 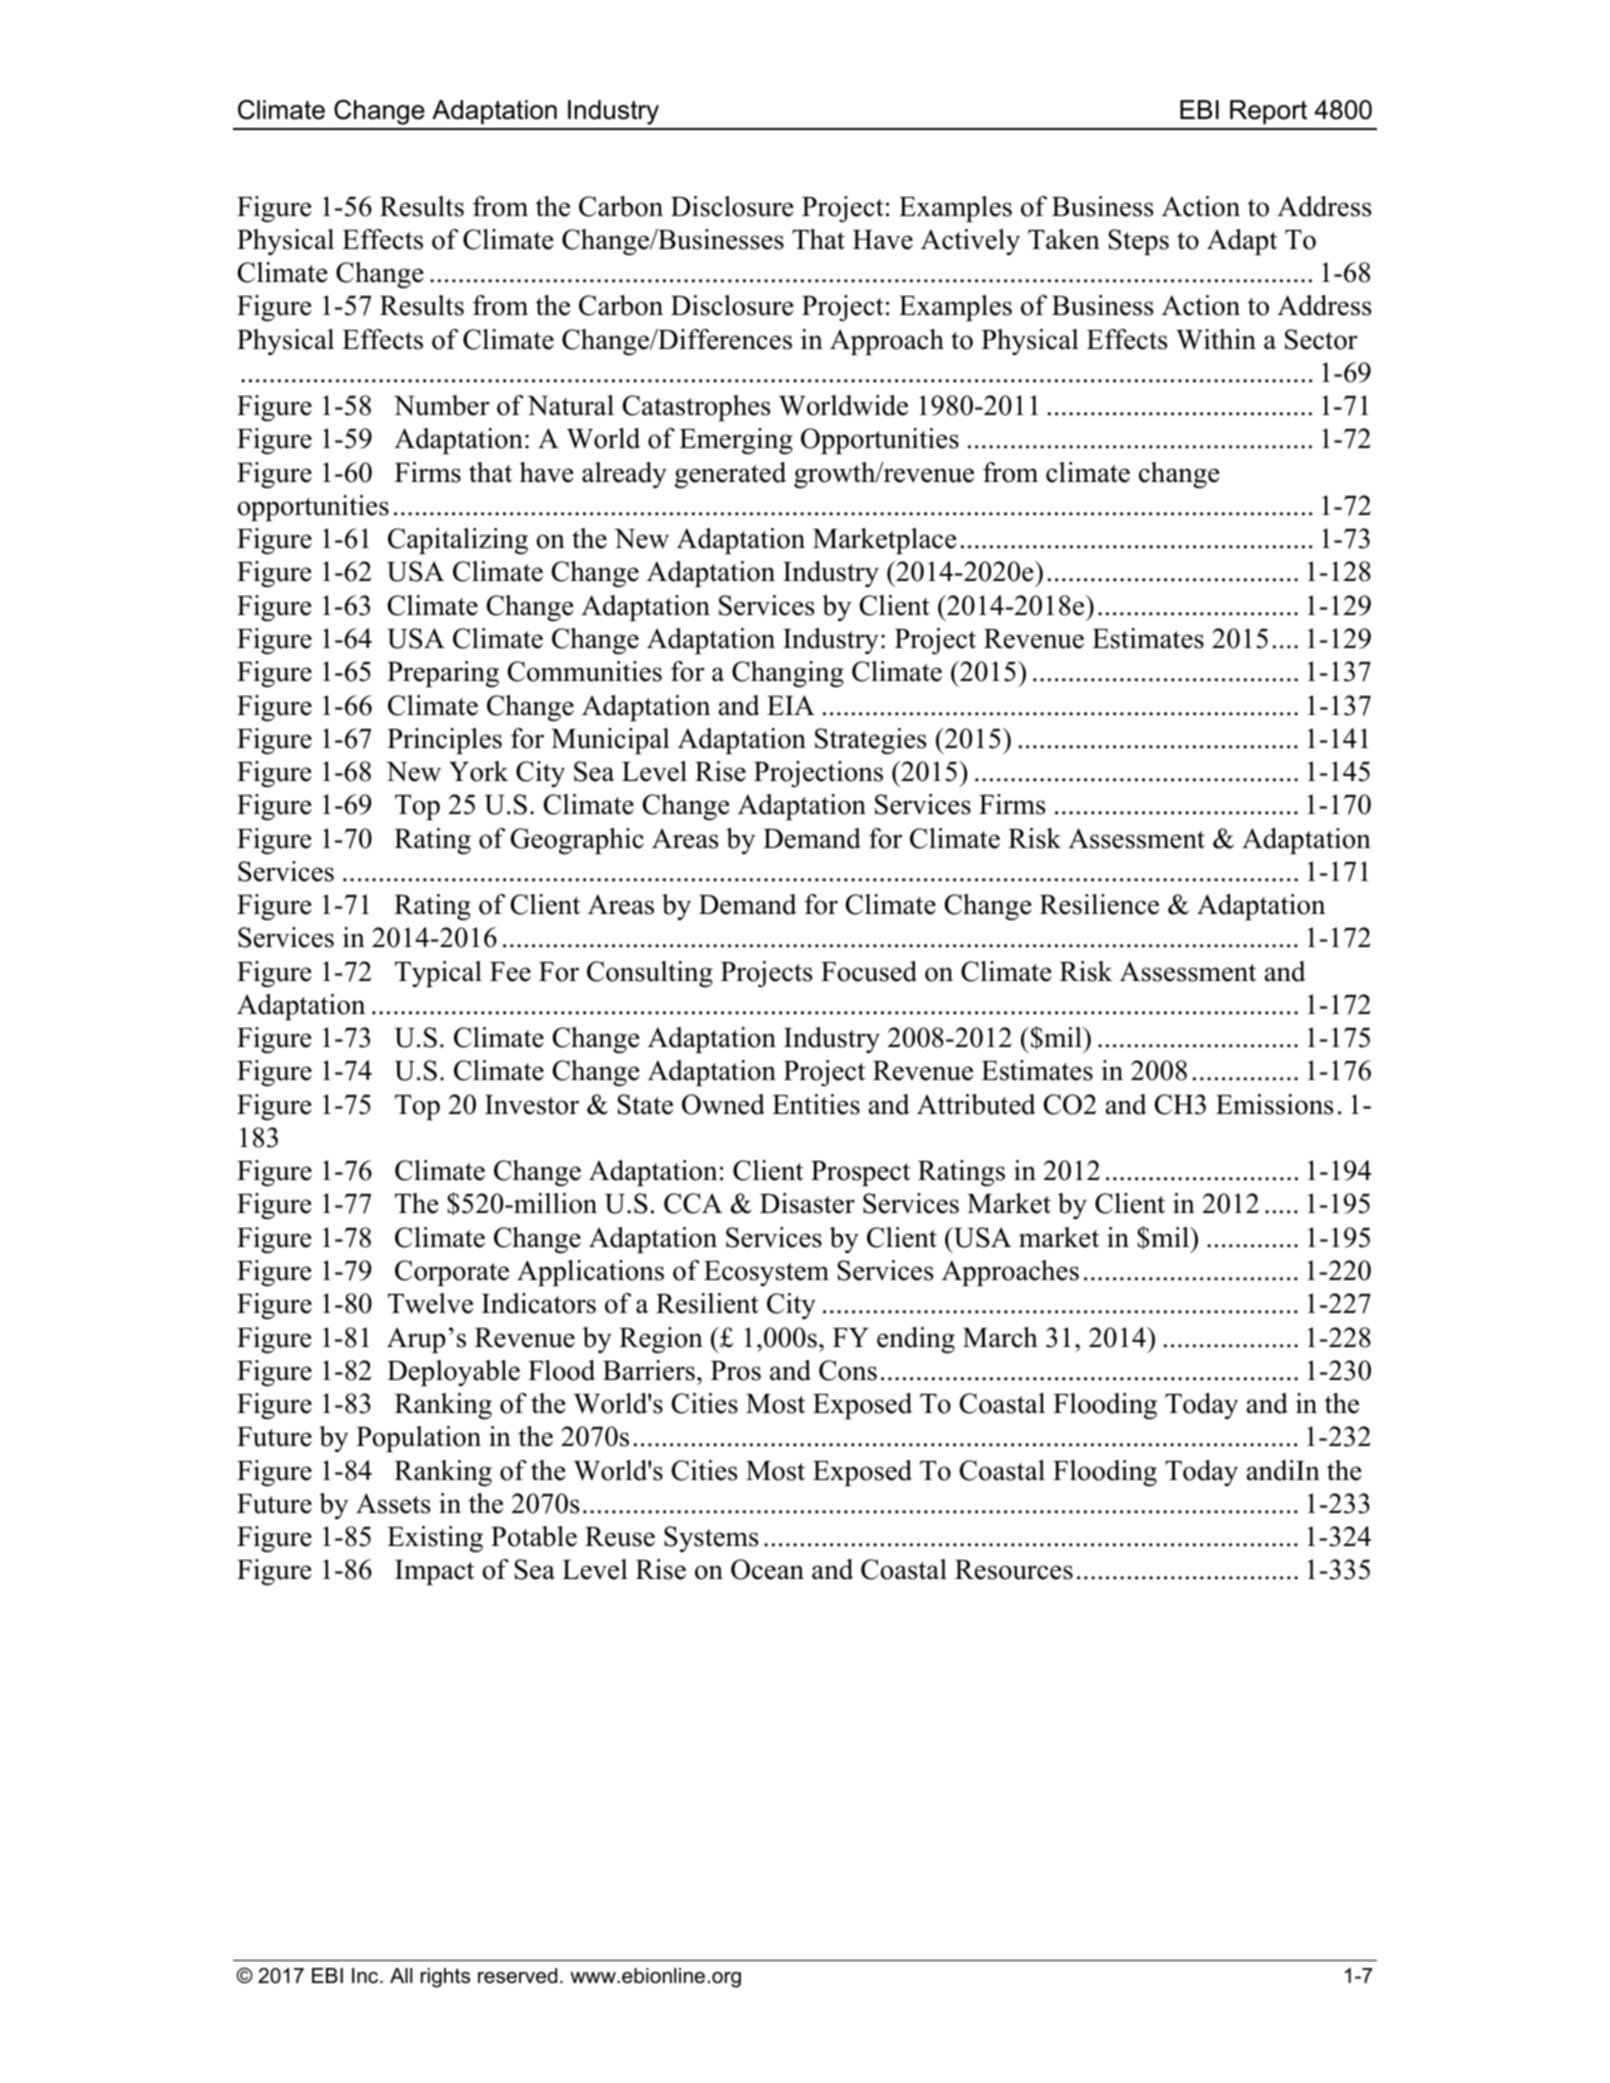 I want to click on Report, so click(x=1268, y=112).
